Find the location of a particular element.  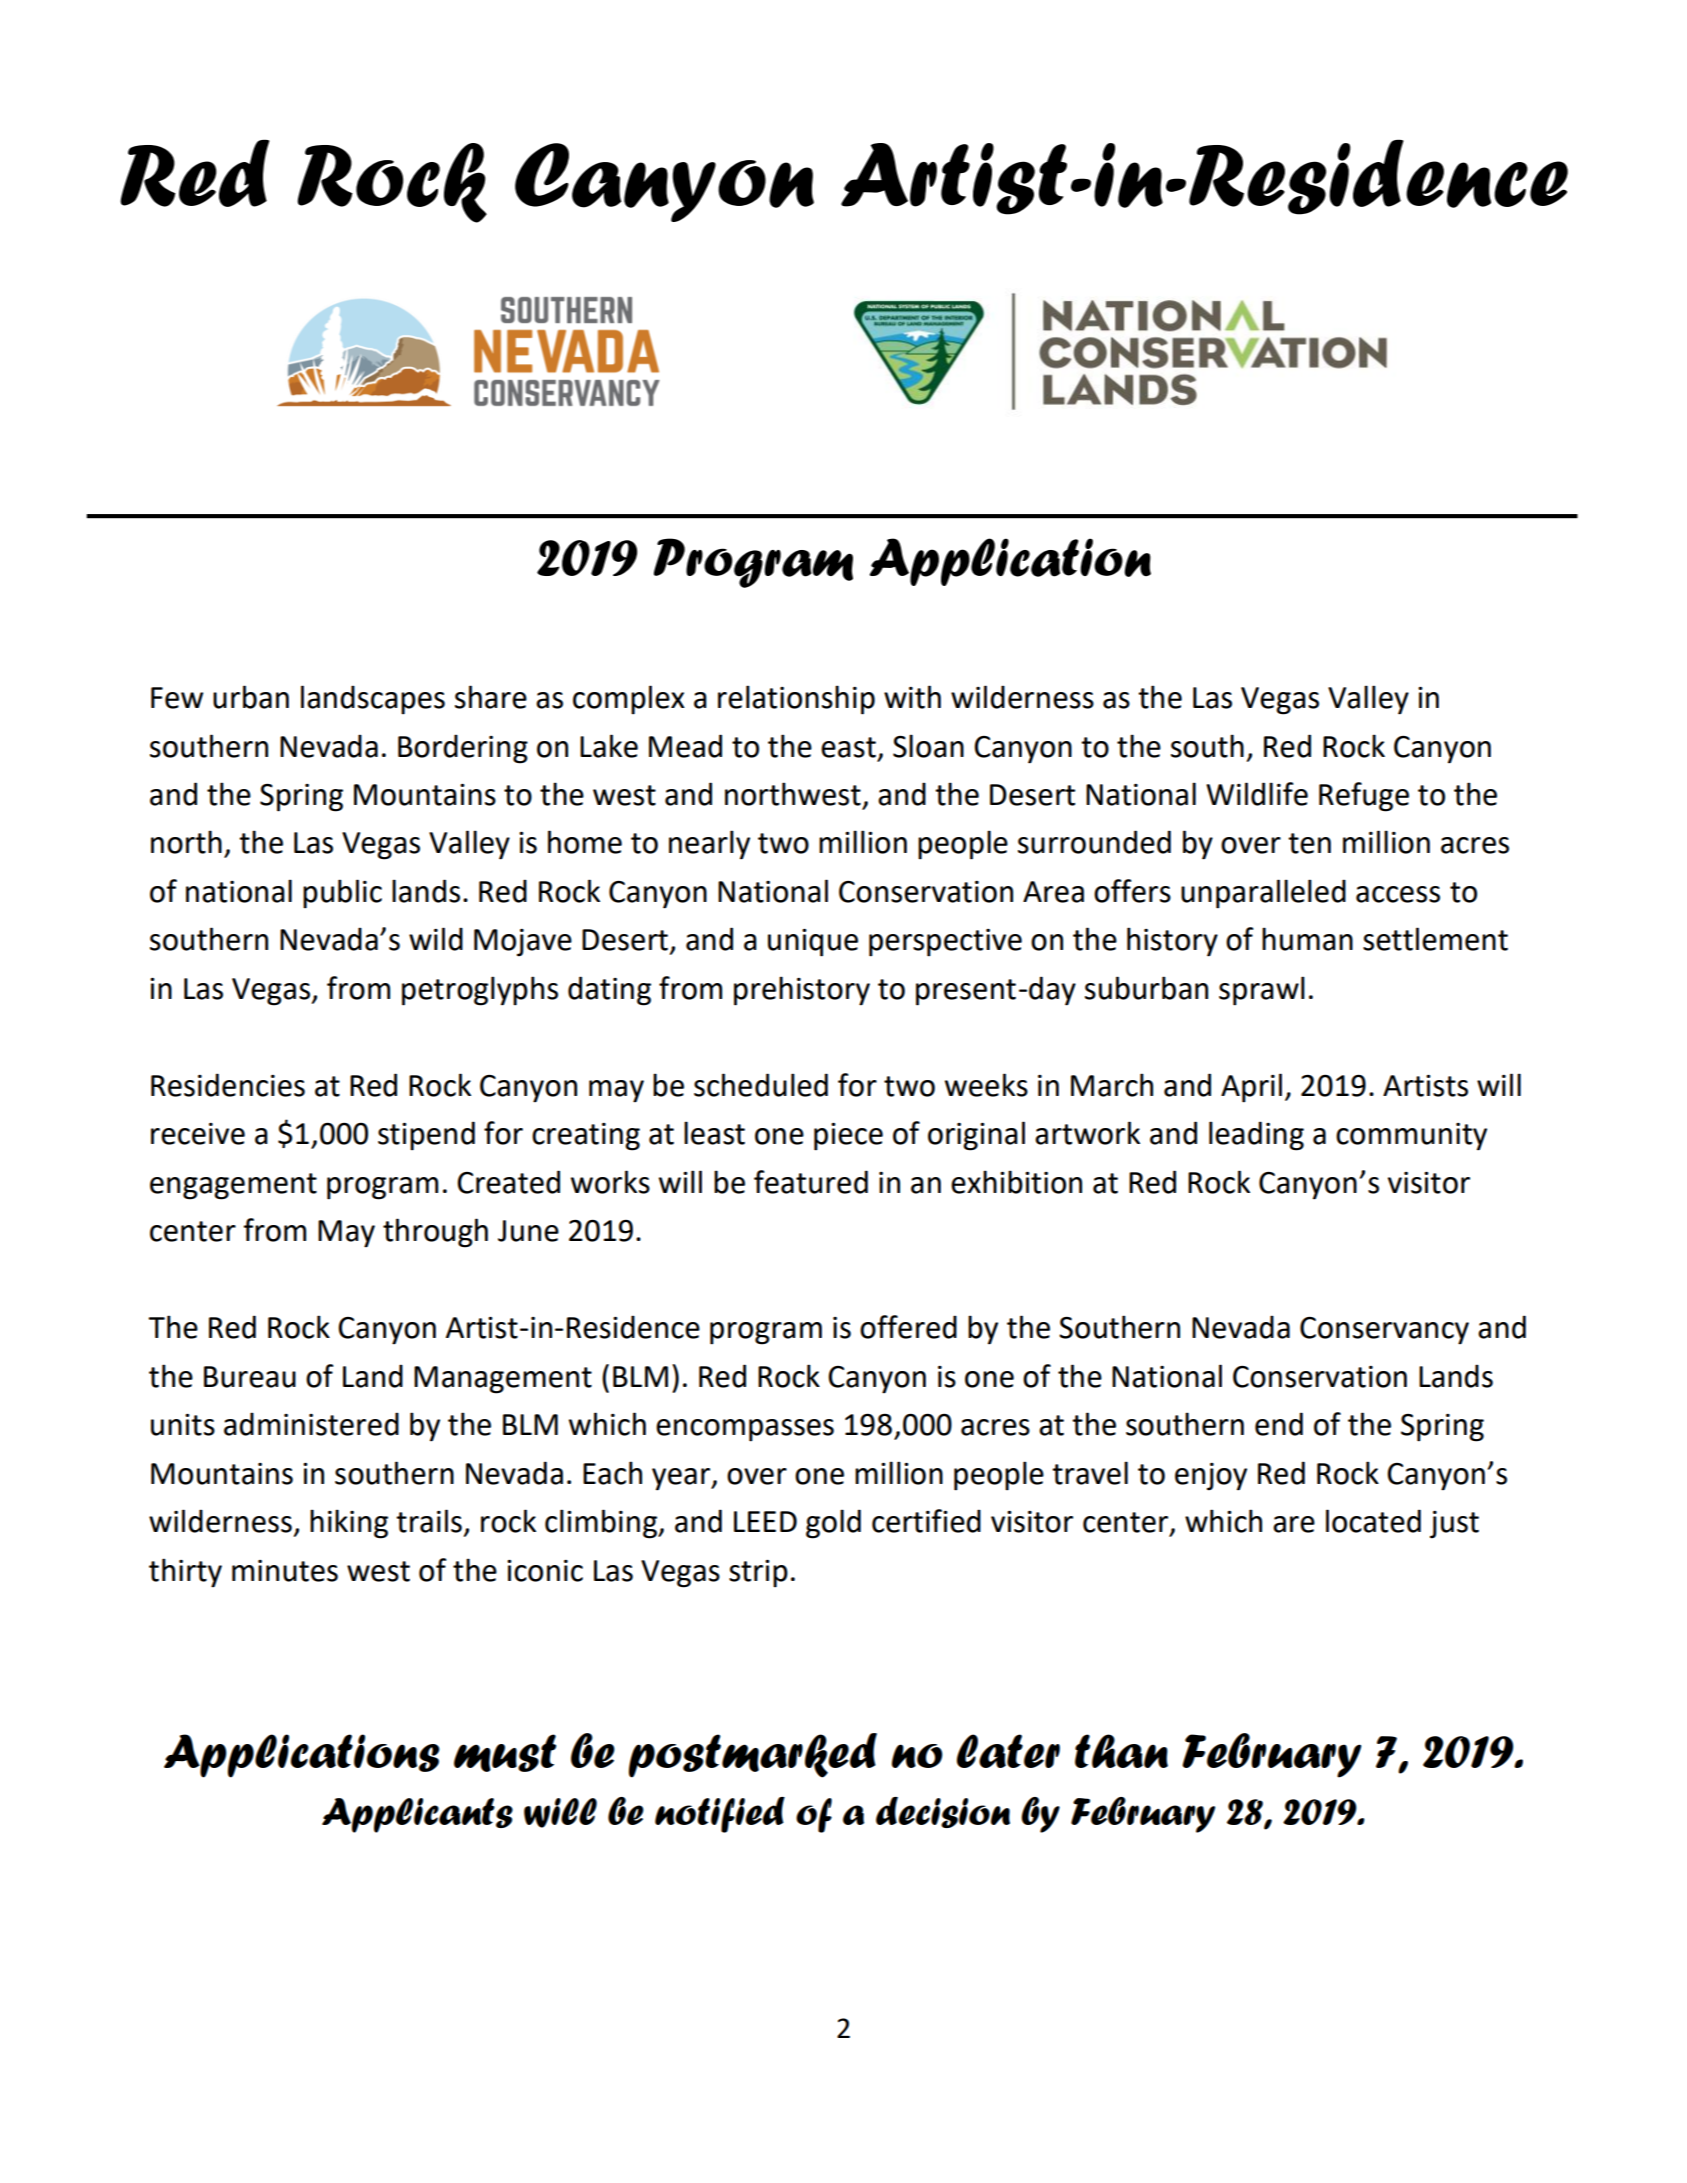

sprawl is located at coordinates (1262, 991).
